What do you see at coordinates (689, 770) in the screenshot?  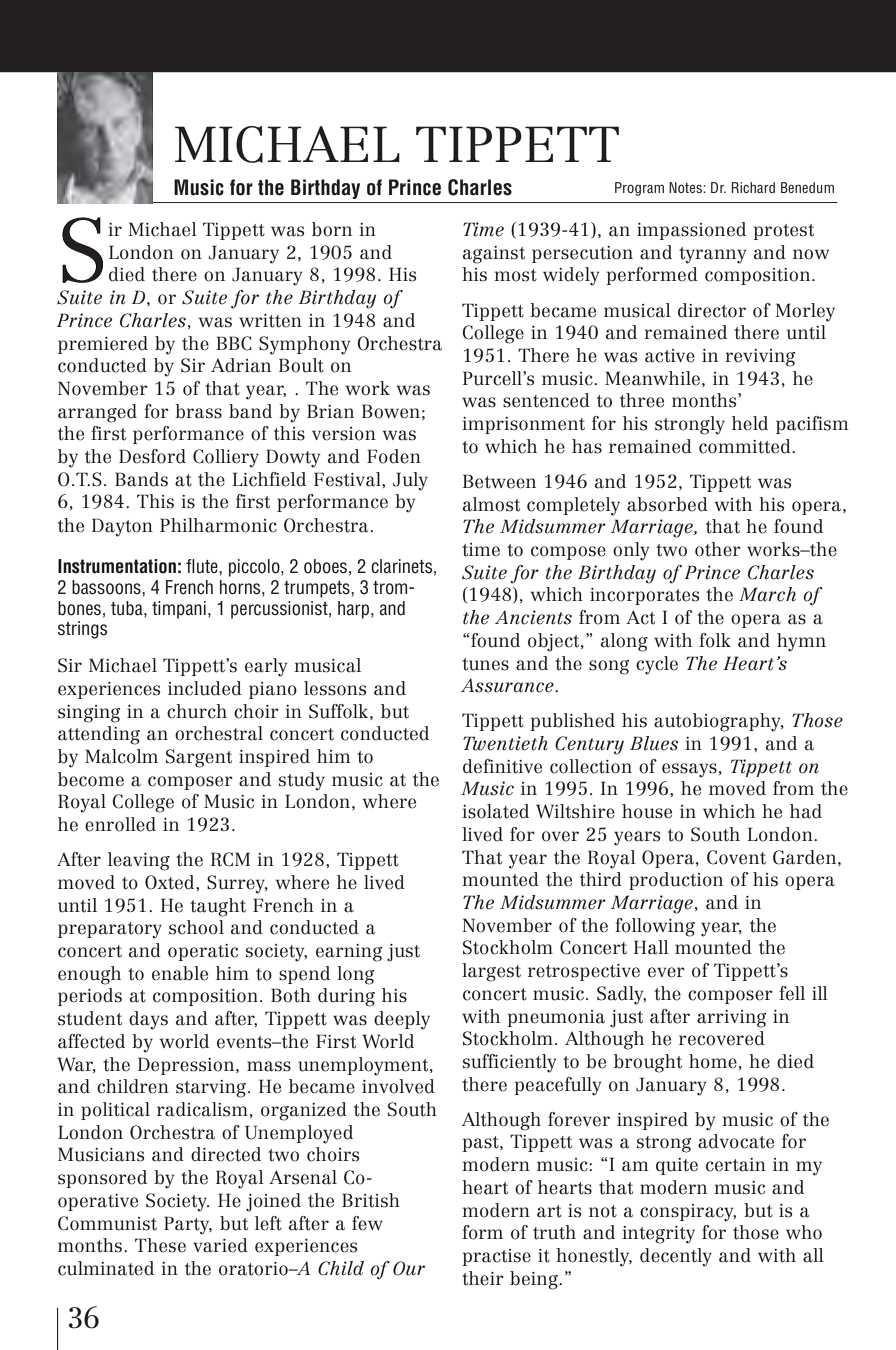 I see `essays` at bounding box center [689, 770].
